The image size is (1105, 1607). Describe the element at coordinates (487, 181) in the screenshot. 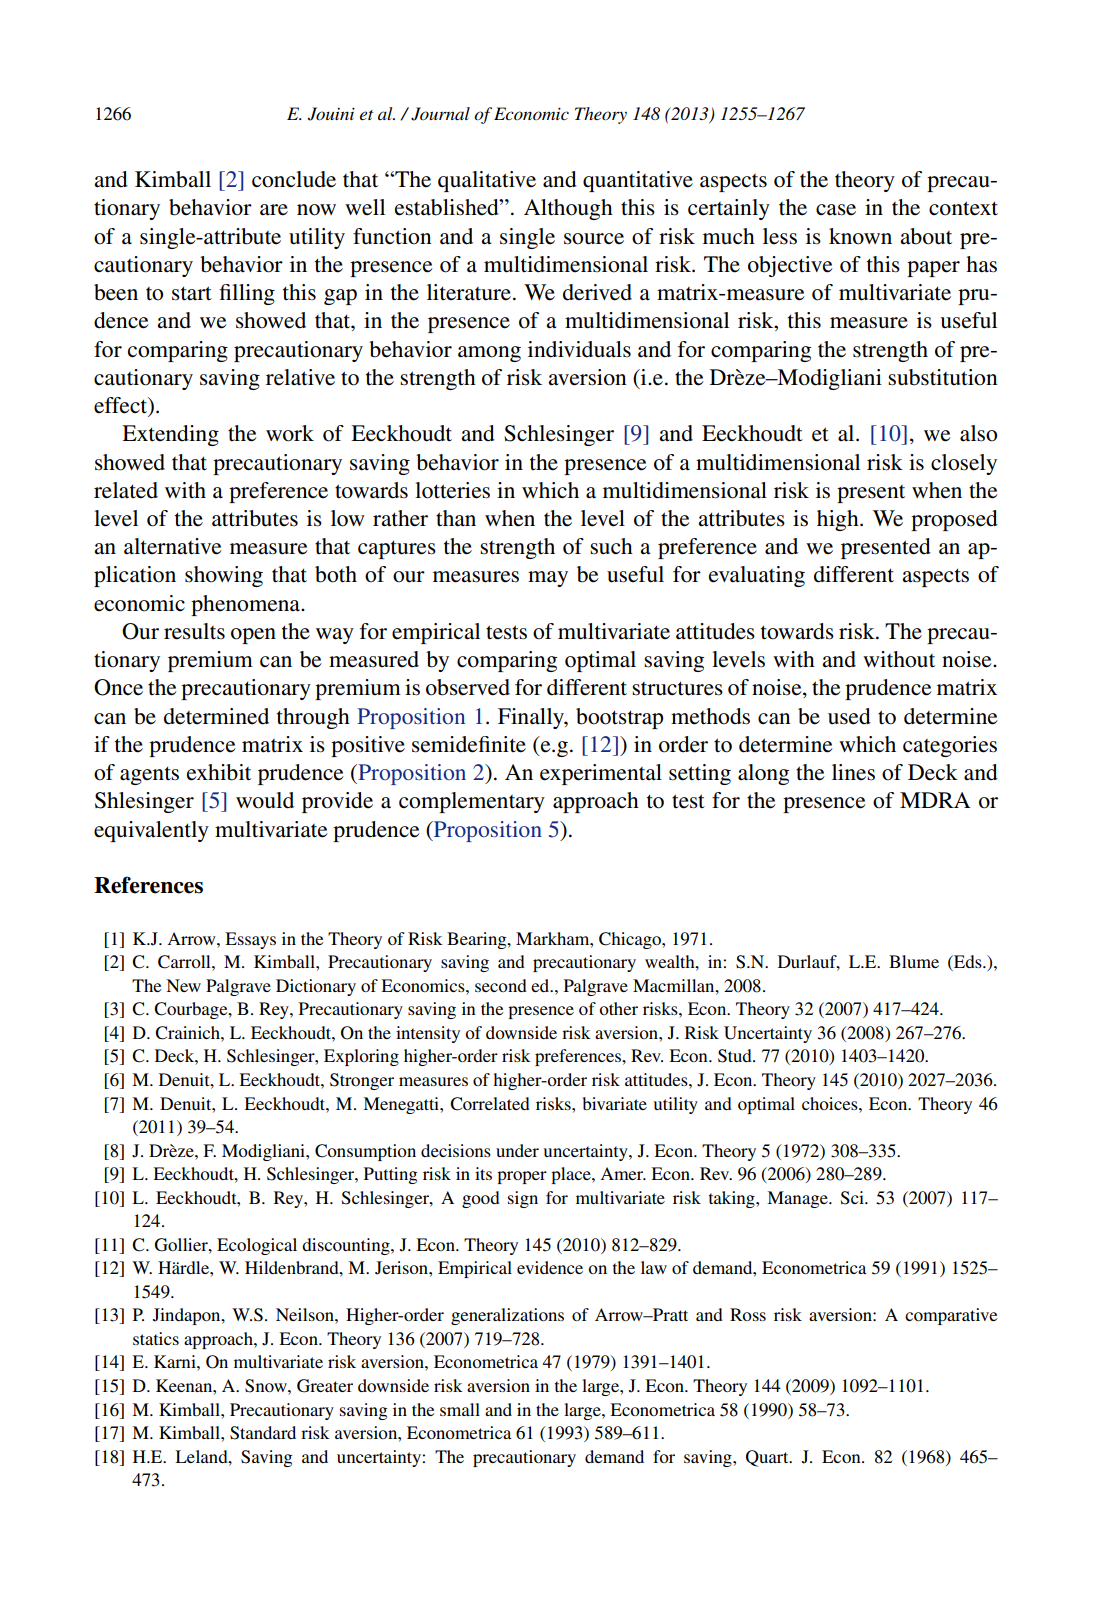

I see `qualitative` at that location.
